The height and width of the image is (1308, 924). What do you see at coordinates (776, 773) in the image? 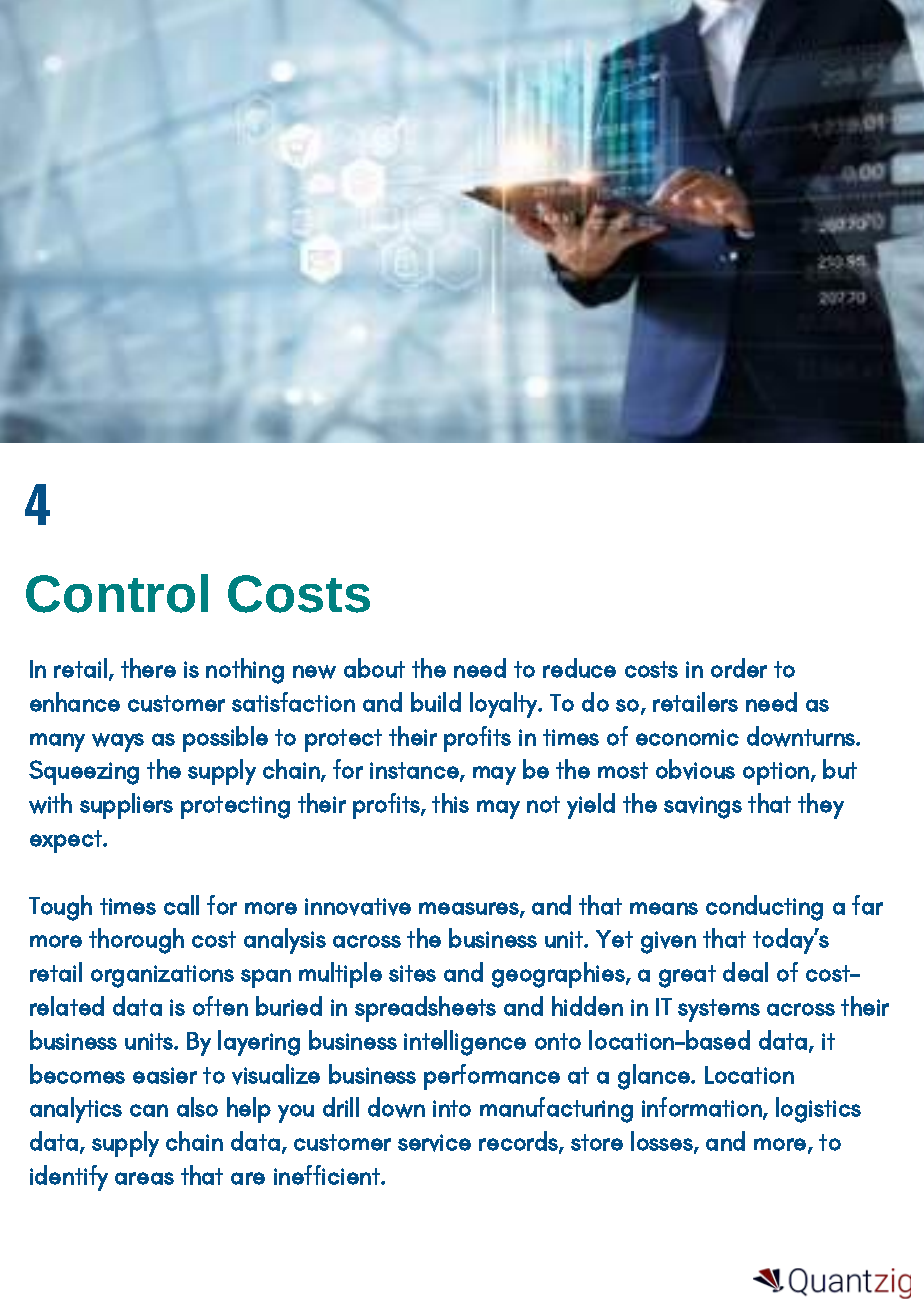
I see `option` at bounding box center [776, 773].
